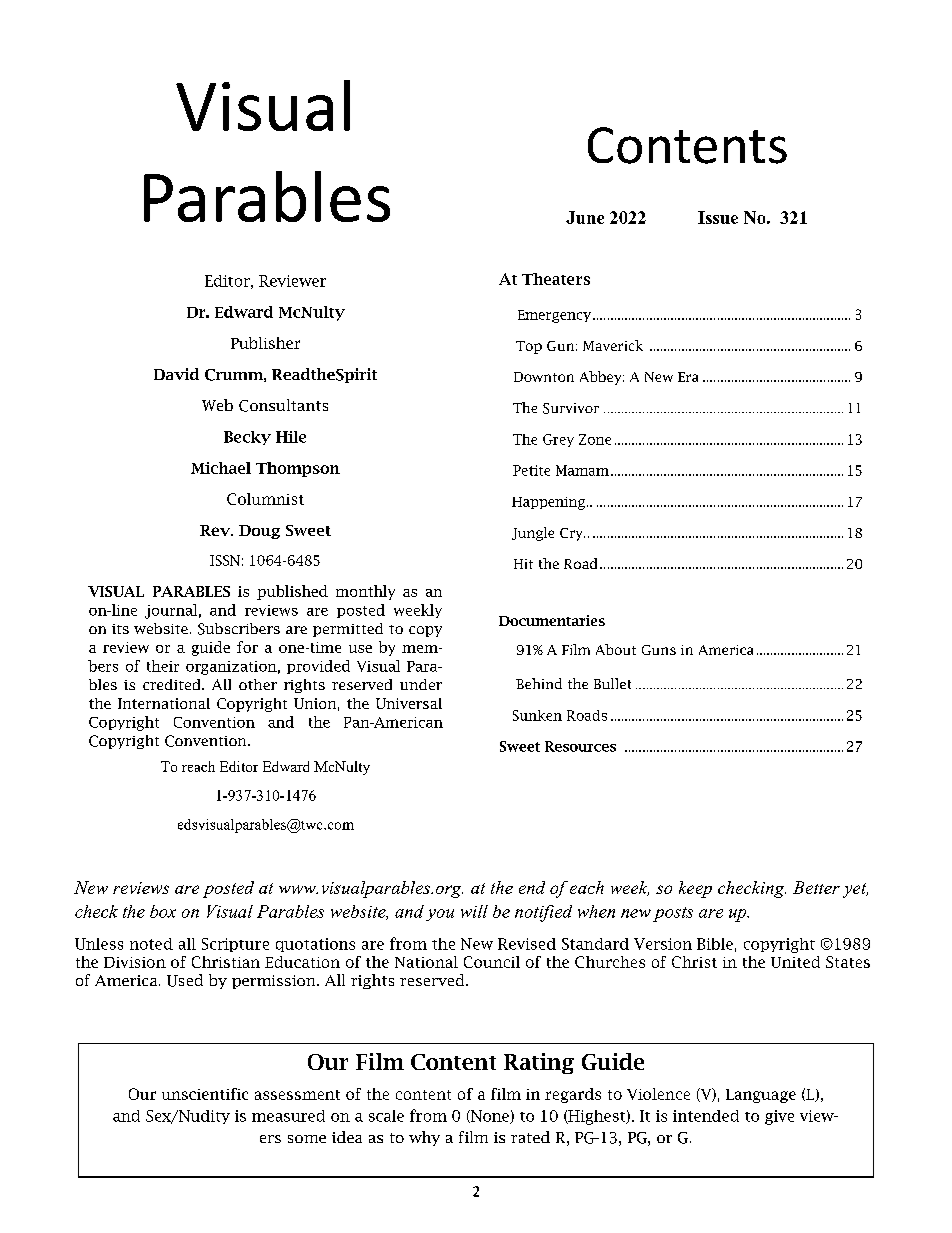 The image size is (952, 1233). What do you see at coordinates (572, 534) in the screenshot?
I see `Cry` at bounding box center [572, 534].
